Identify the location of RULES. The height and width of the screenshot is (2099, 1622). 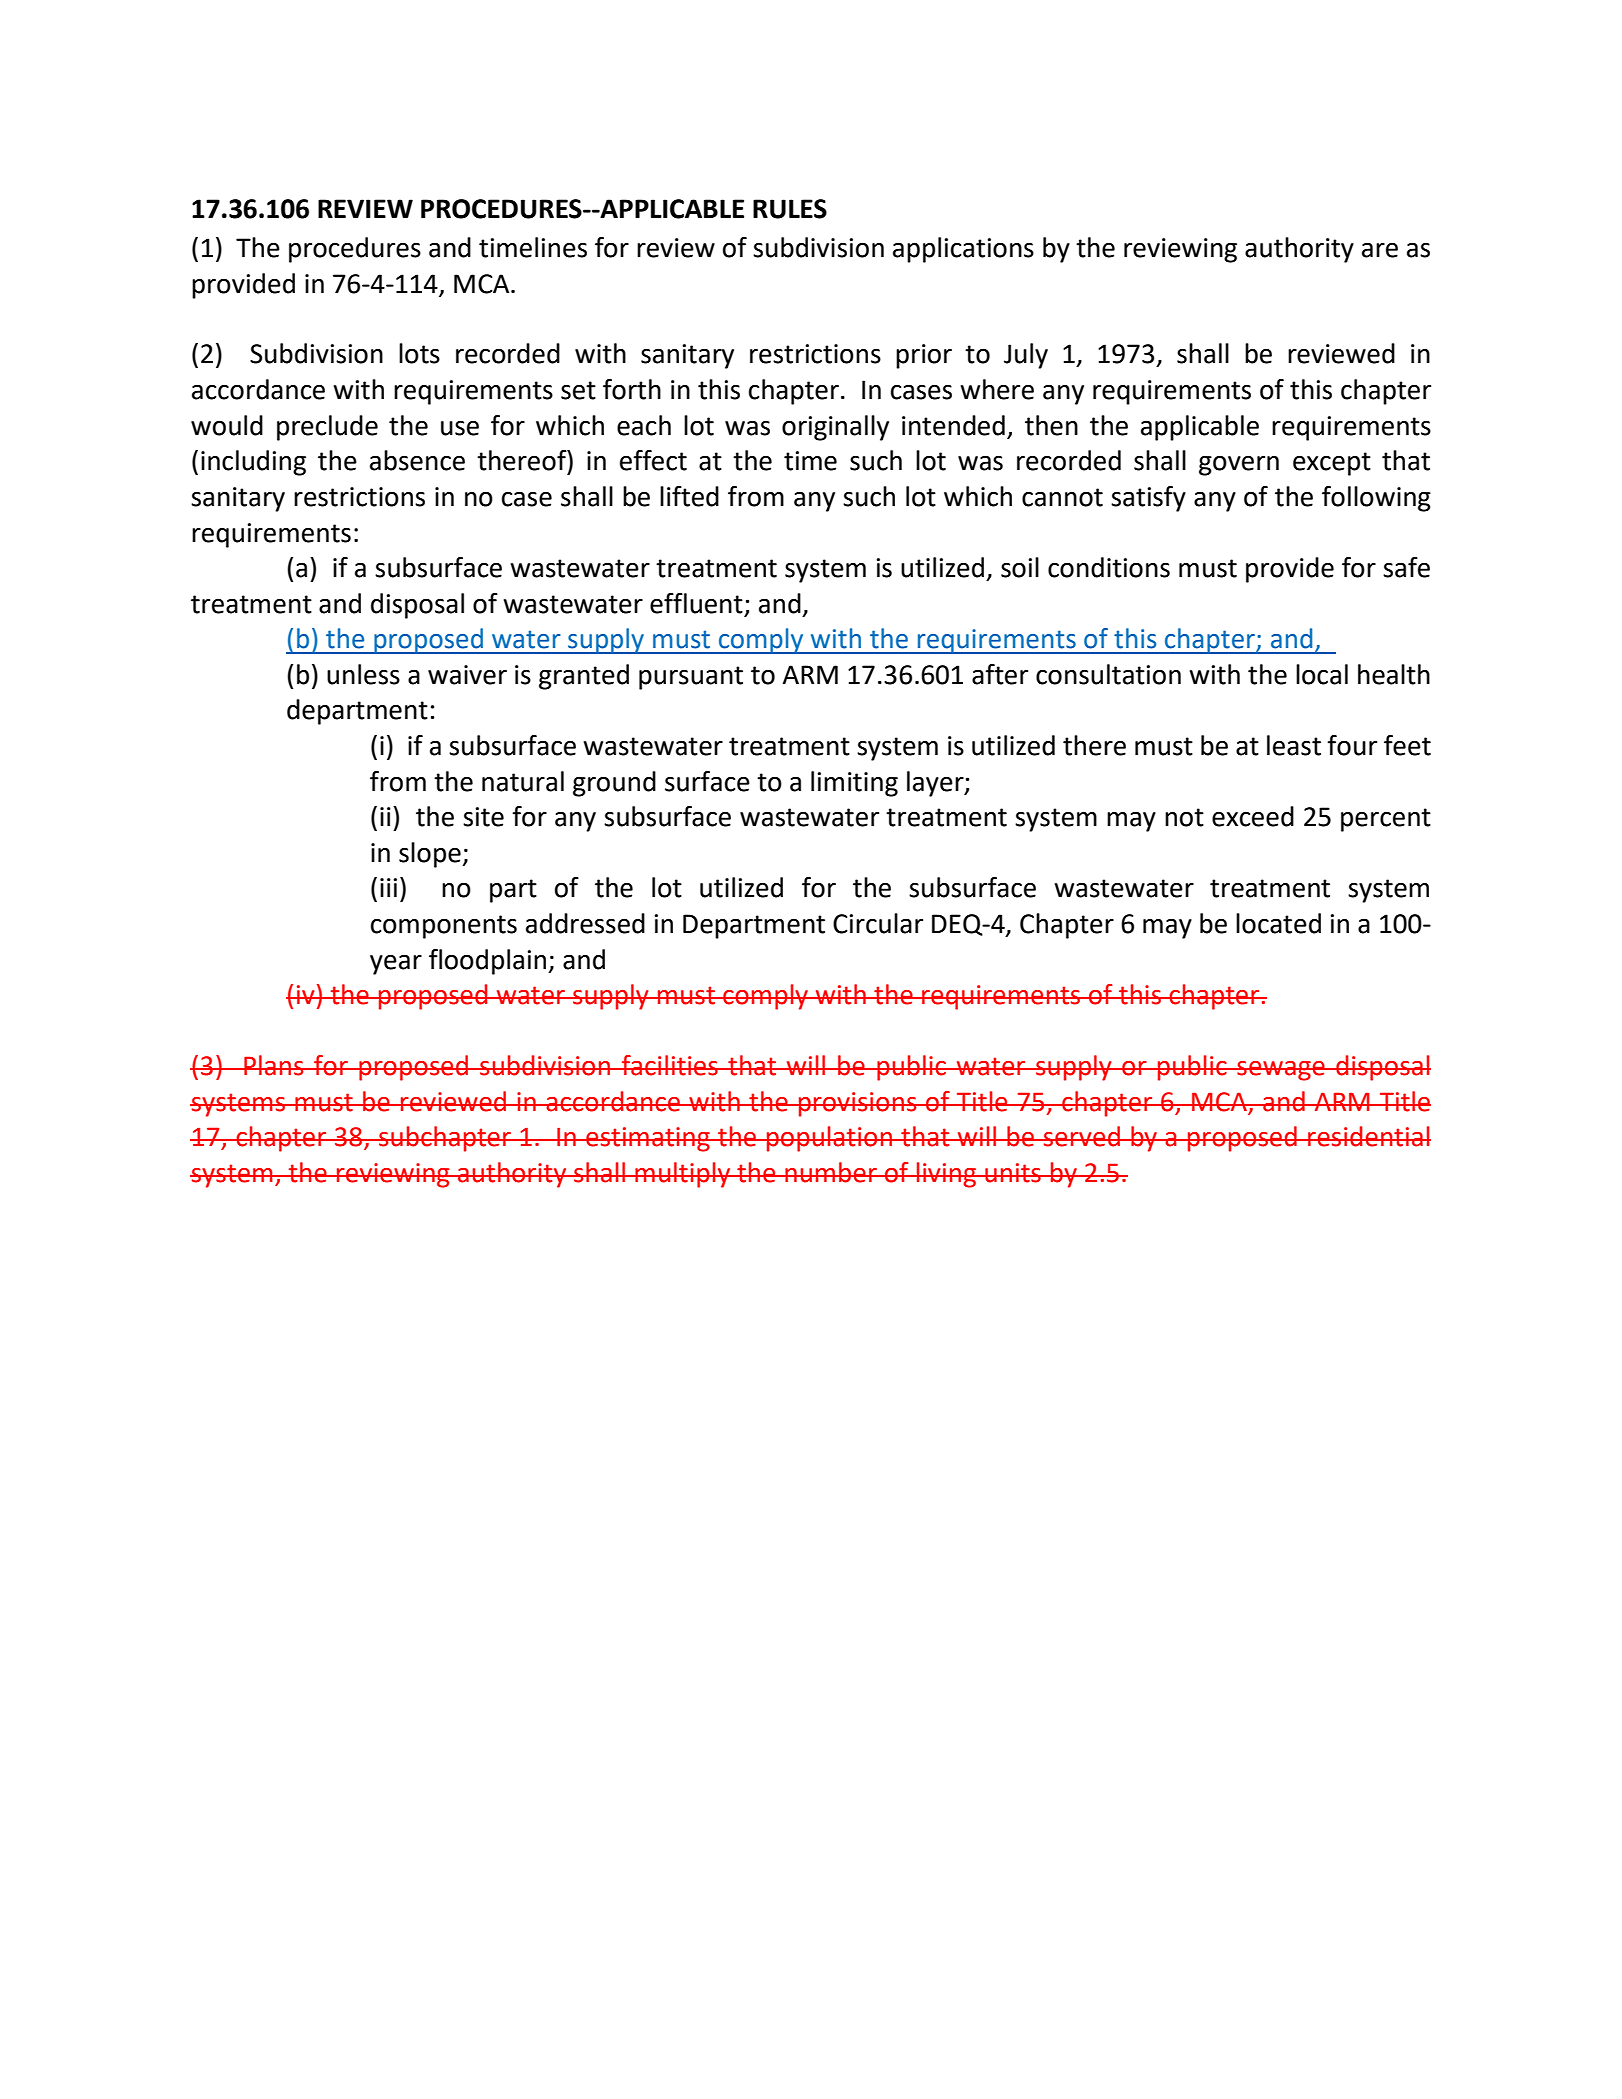
(790, 209).
